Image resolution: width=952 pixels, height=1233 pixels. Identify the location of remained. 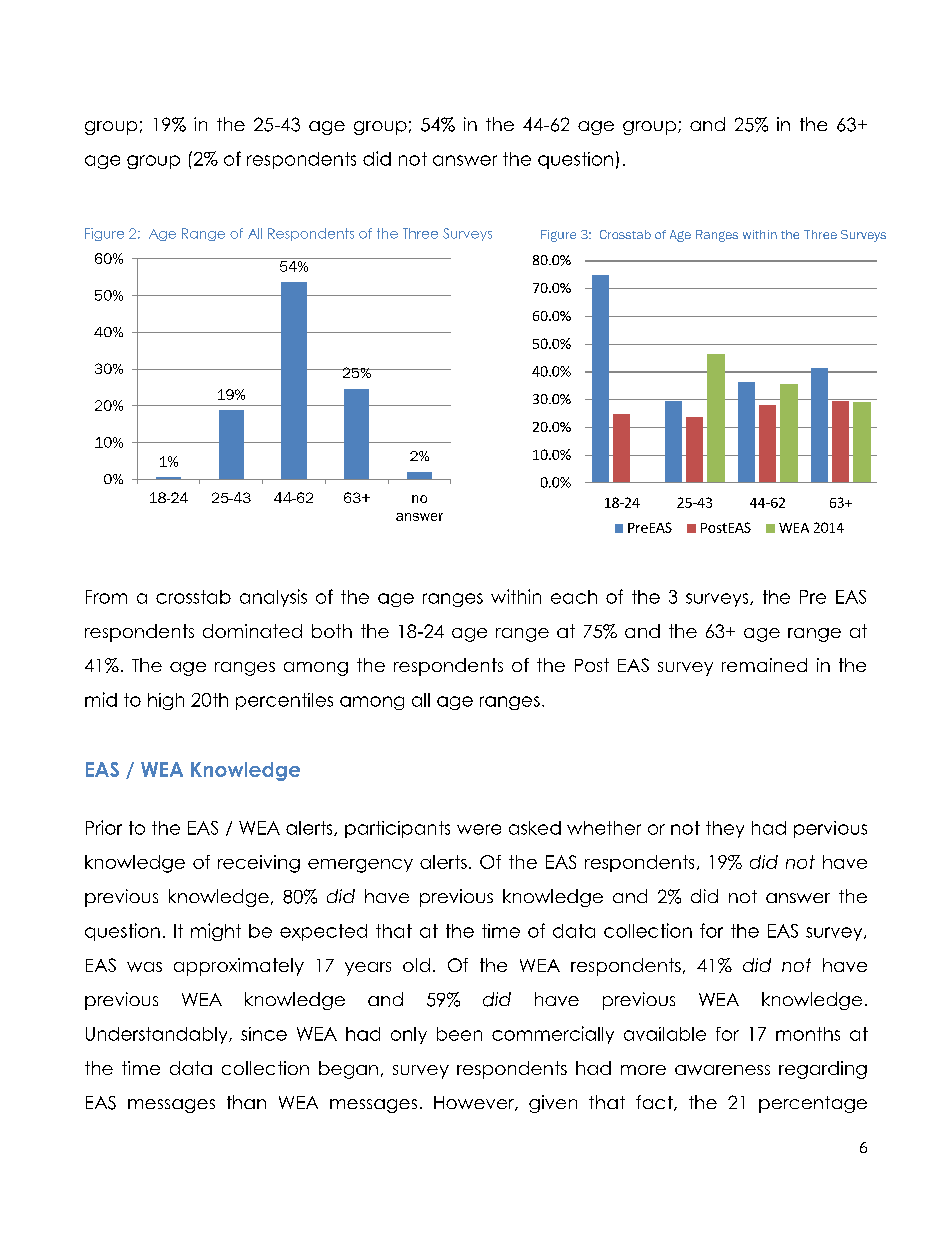
(764, 665).
